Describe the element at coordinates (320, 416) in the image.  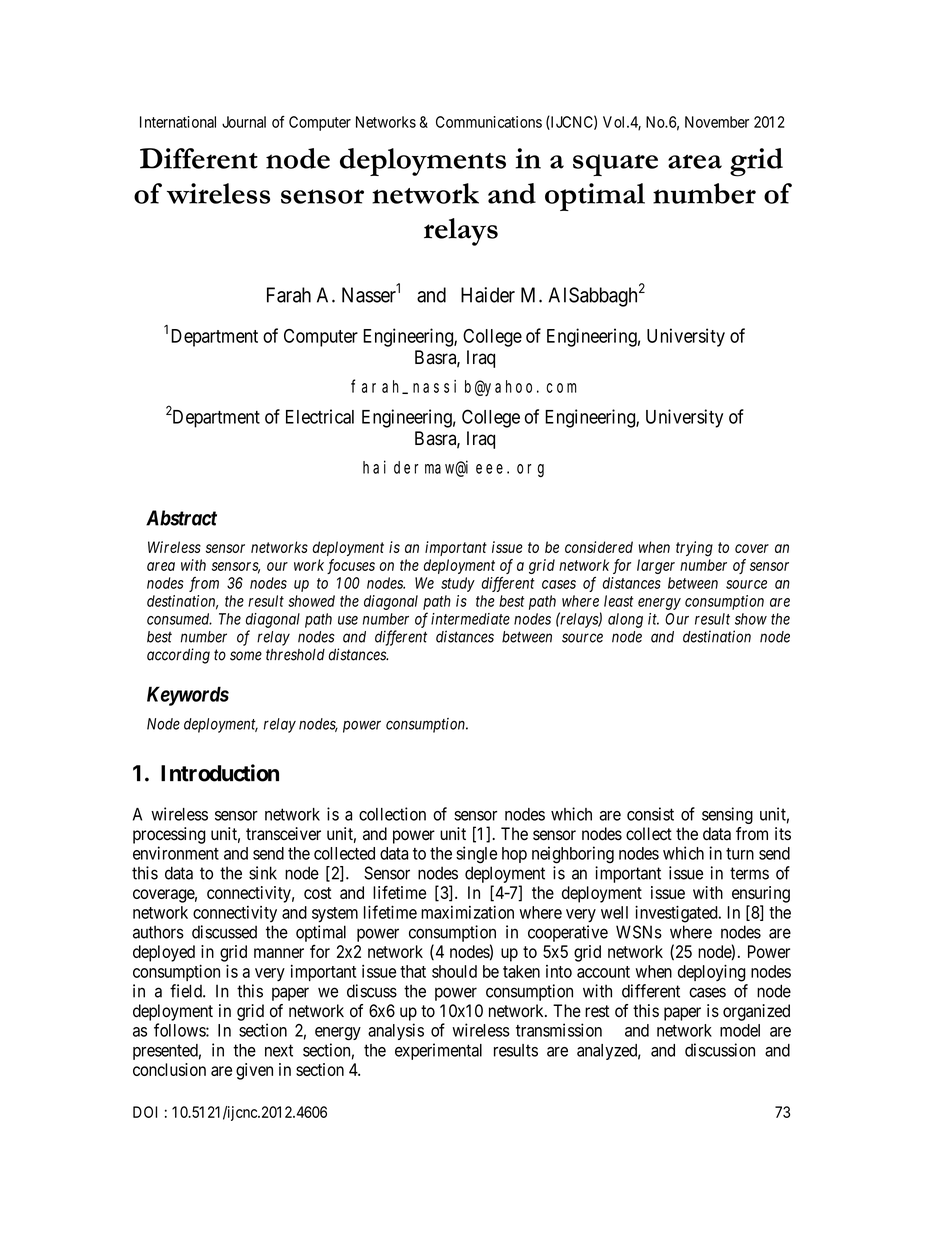
I see `Electrical` at that location.
